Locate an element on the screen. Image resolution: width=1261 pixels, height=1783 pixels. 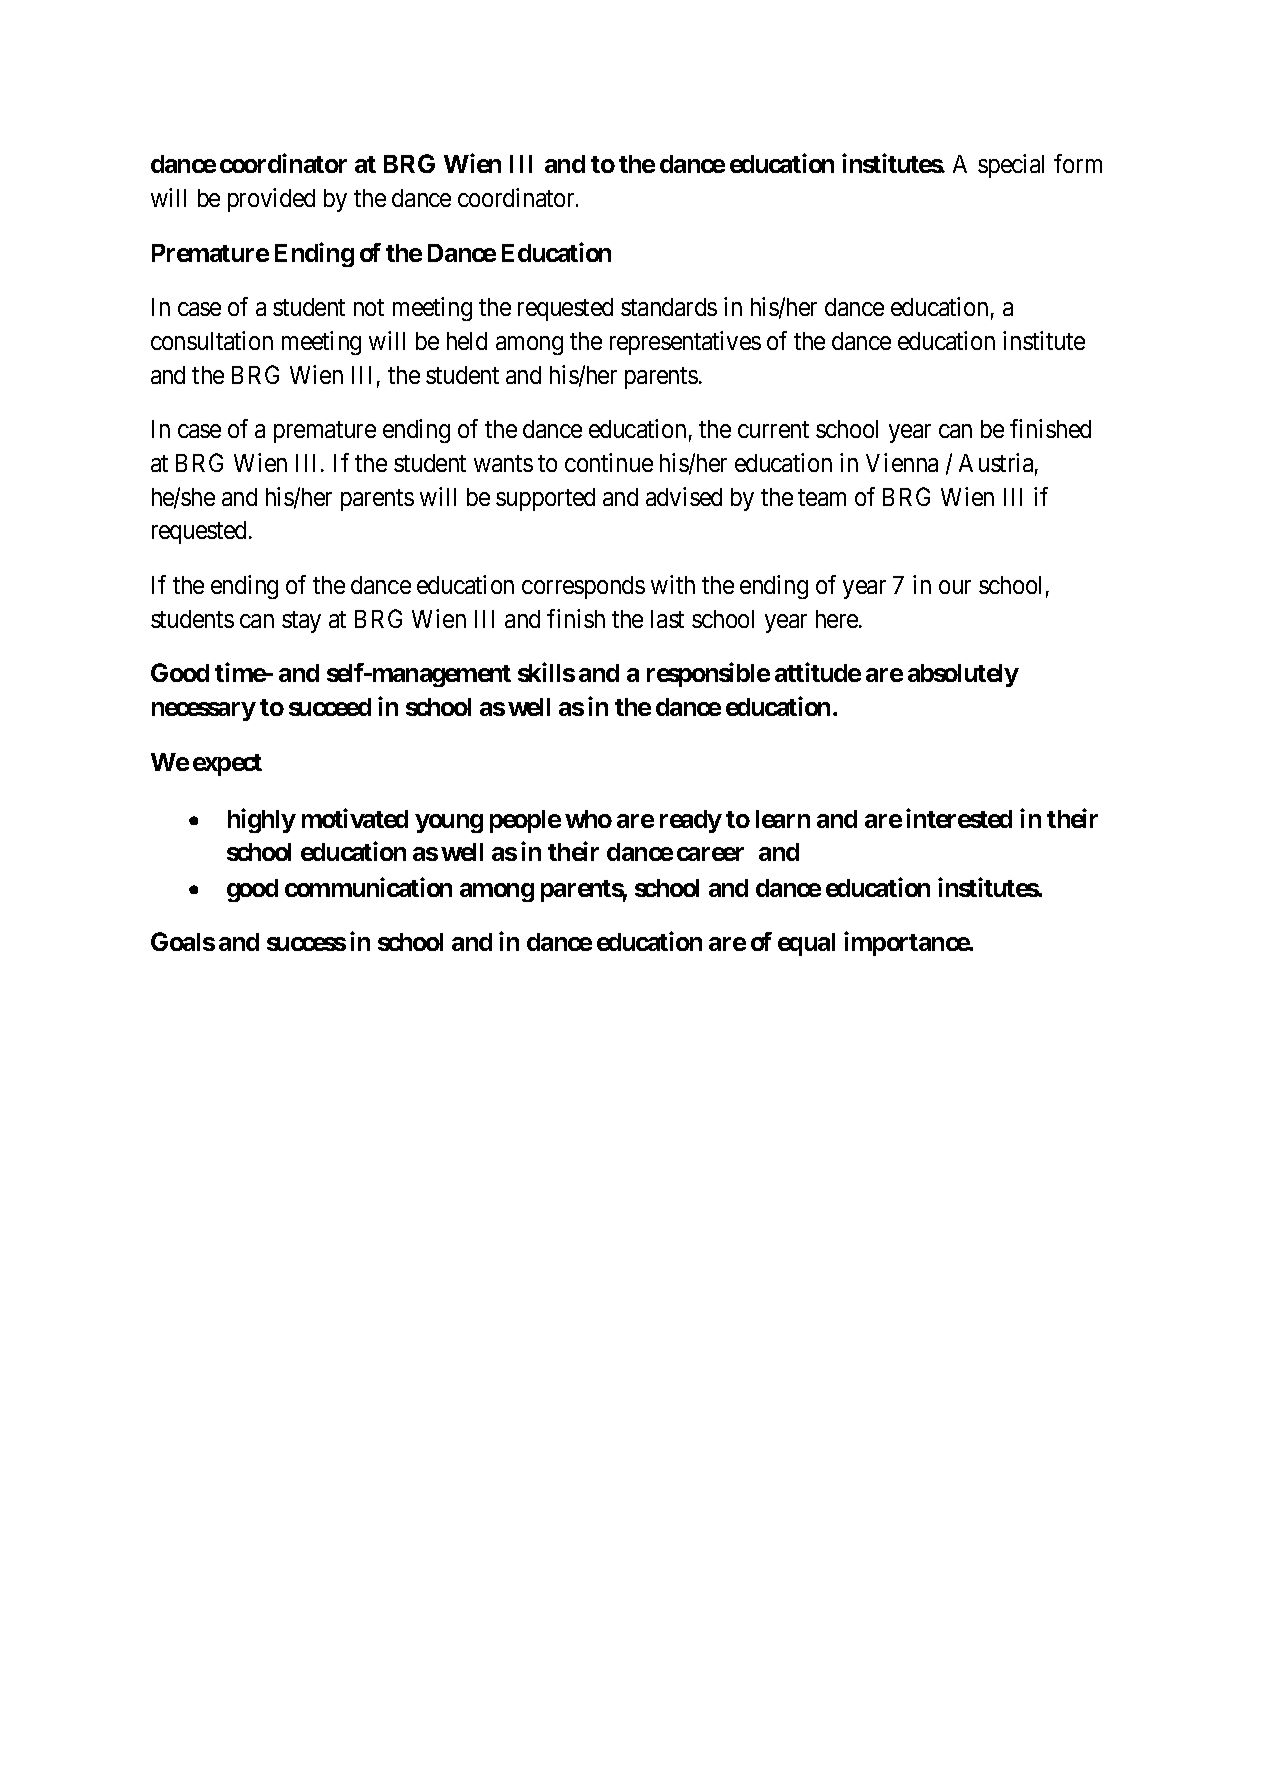
career is located at coordinates (710, 854).
